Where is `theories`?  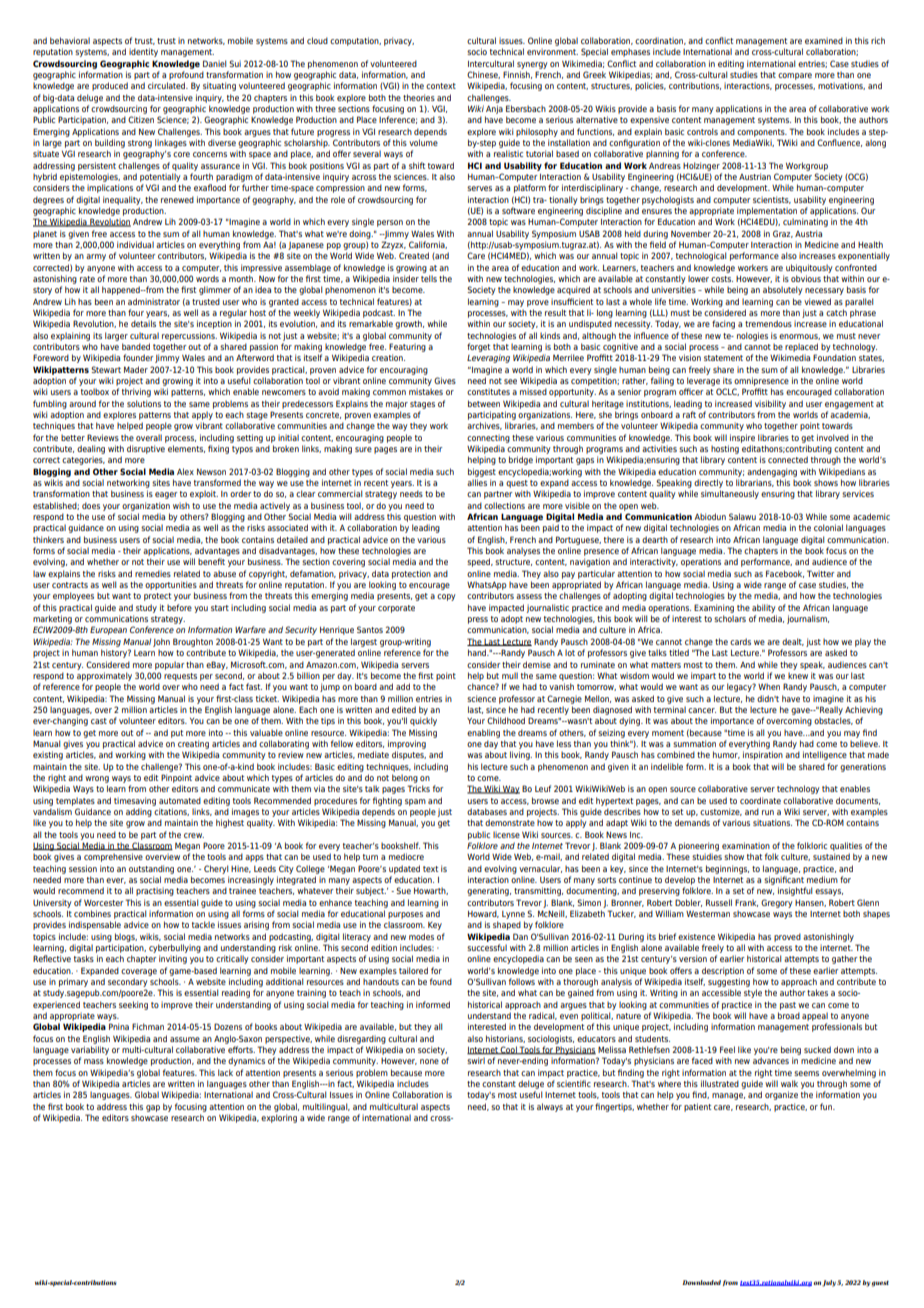 theories is located at coordinates (419, 97).
